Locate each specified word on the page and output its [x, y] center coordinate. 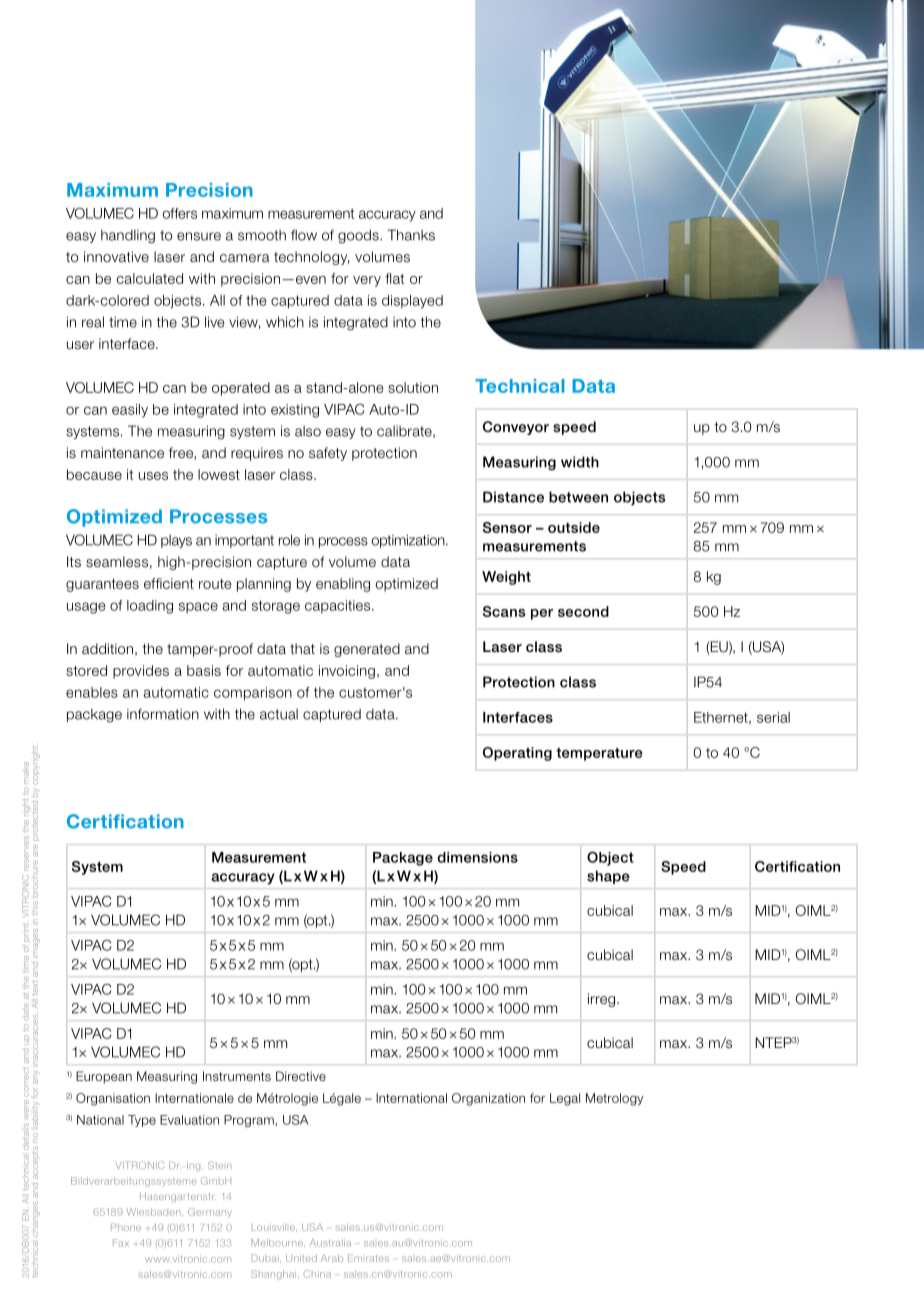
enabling [343, 585]
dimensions [477, 857]
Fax [121, 1243]
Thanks [411, 235]
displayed [412, 302]
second [583, 611]
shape [608, 877]
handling [128, 237]
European [104, 1077]
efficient [169, 583]
